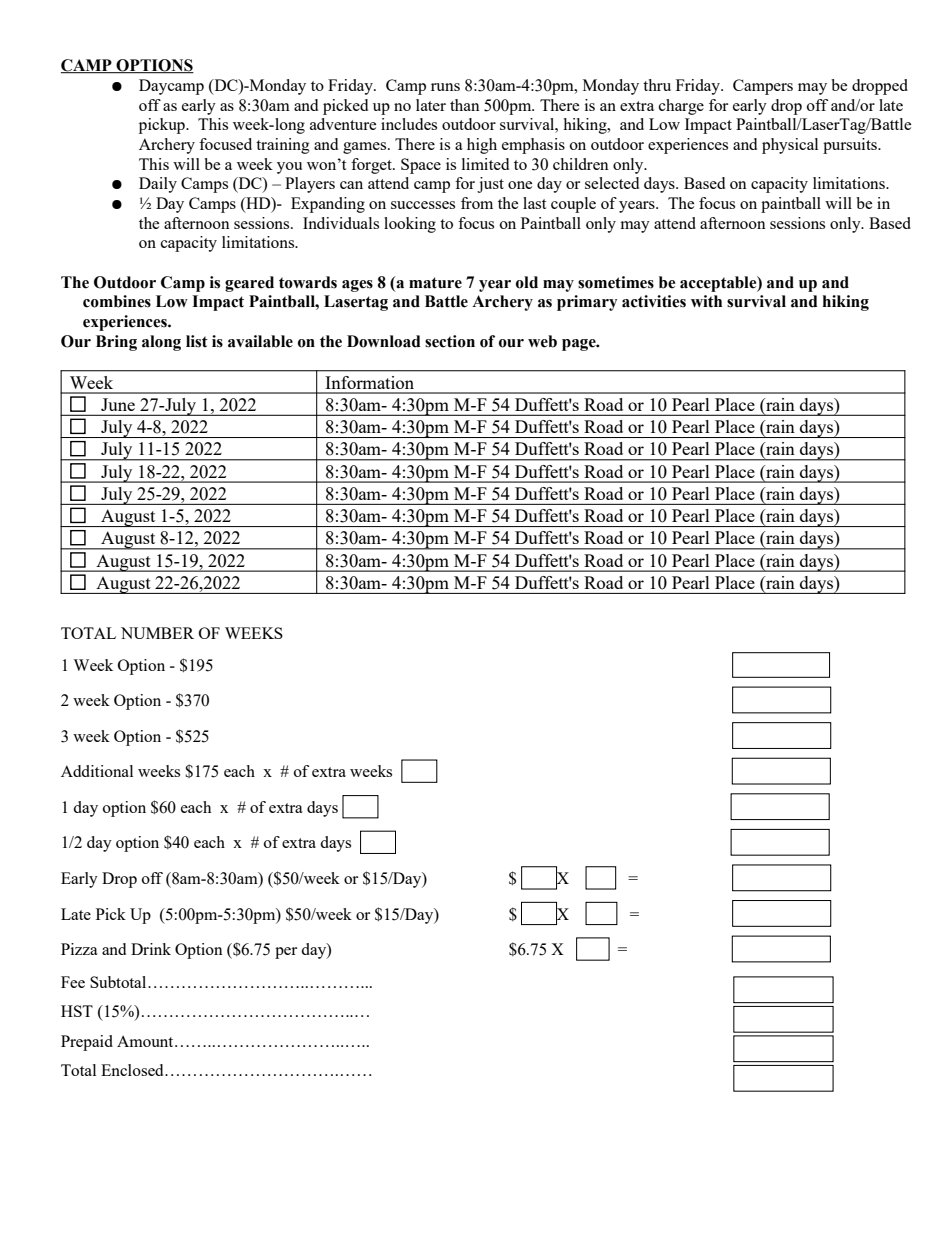 The width and height of the document is (952, 1233). Describe the element at coordinates (790, 146) in the document. I see `physical` at that location.
